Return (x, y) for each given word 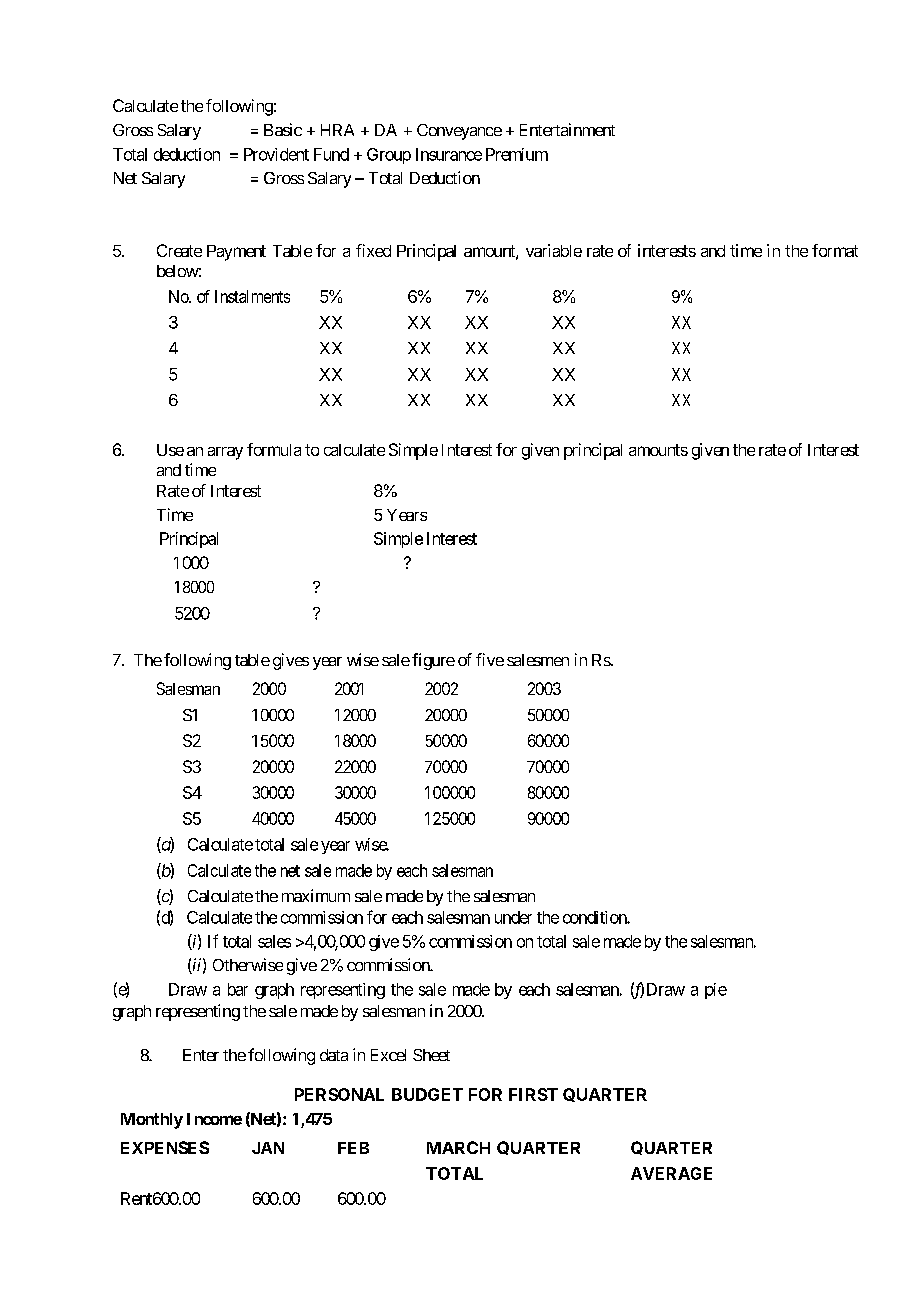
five (490, 659)
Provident (276, 154)
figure (433, 661)
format (835, 250)
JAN (268, 1148)
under (513, 917)
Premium (517, 154)
